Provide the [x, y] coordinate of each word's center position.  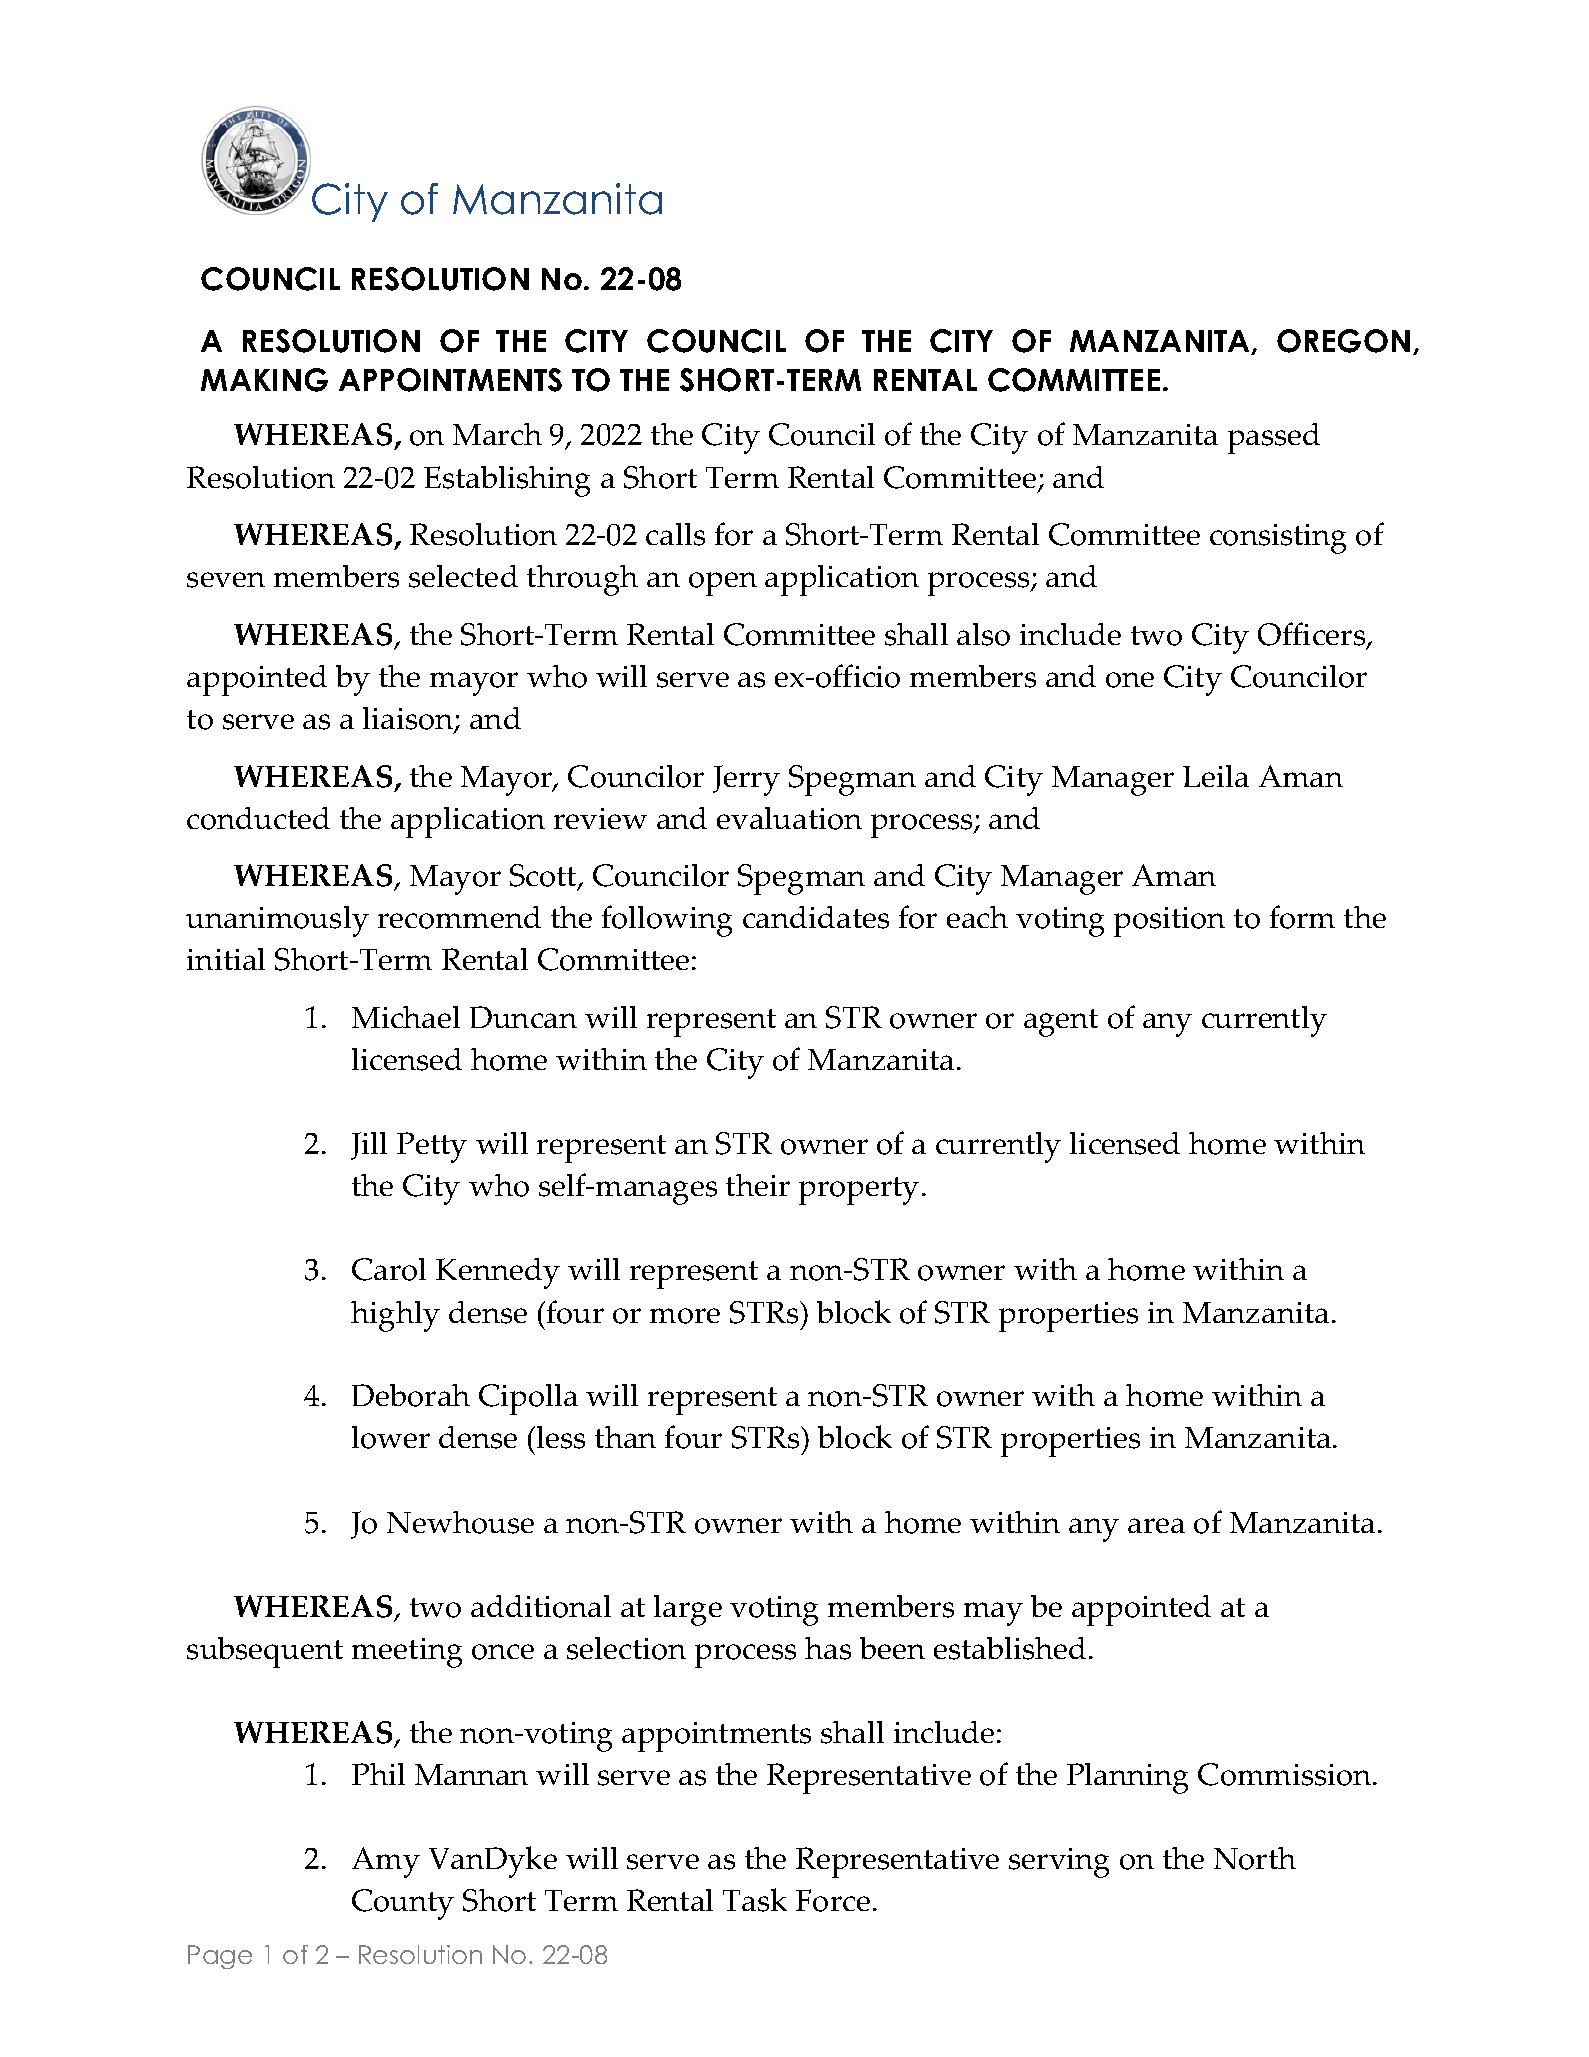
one [1130, 680]
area [1156, 1525]
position [1169, 922]
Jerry [746, 780]
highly [395, 1316]
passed [1274, 438]
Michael [406, 1017]
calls [675, 534]
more [685, 1316]
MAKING [264, 380]
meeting [407, 1653]
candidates [816, 917]
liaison [409, 720]
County [403, 1904]
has [828, 1648]
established [1010, 1648]
